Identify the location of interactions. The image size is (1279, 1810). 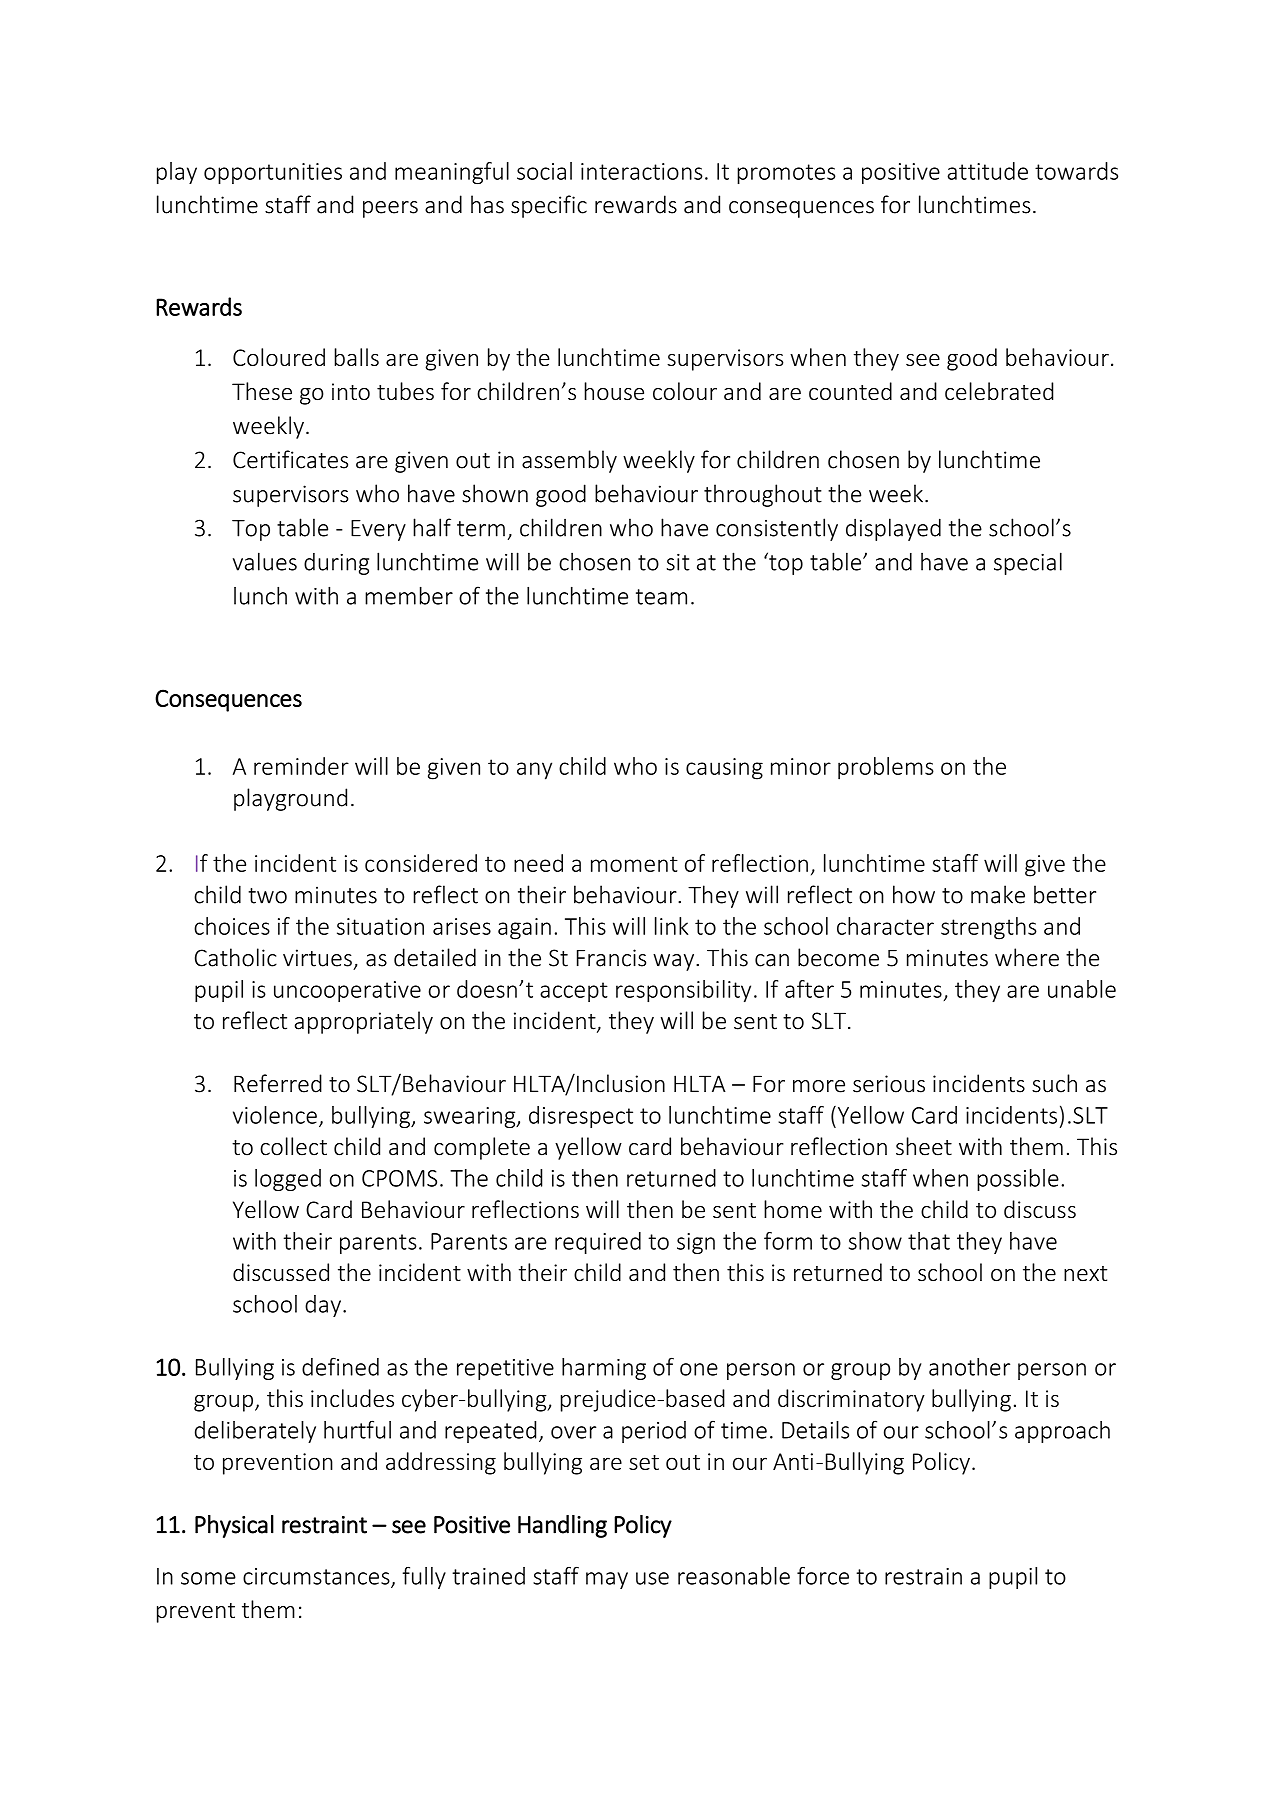
(642, 171).
